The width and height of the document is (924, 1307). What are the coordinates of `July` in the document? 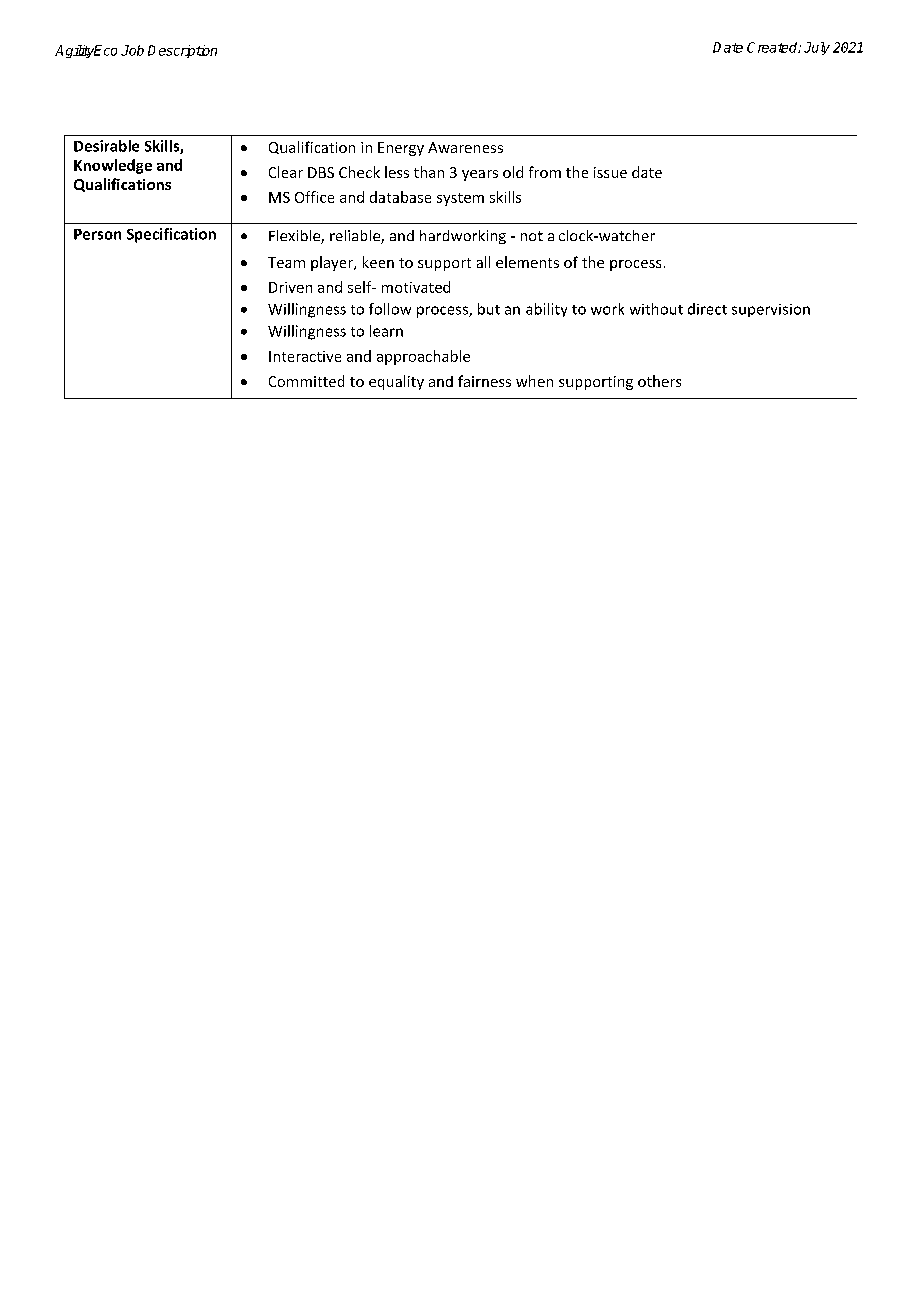 It's located at (817, 48).
